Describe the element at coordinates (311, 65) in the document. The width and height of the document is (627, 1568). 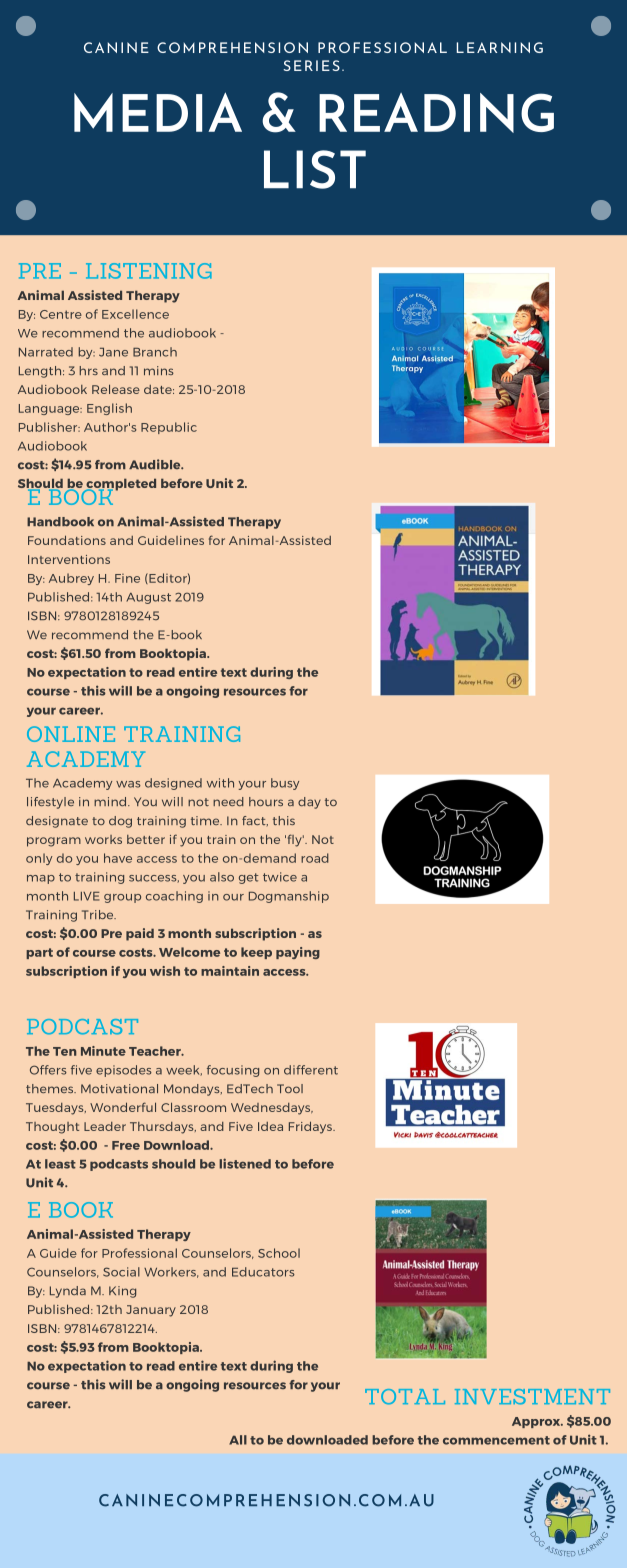
I see `SERIES` at that location.
